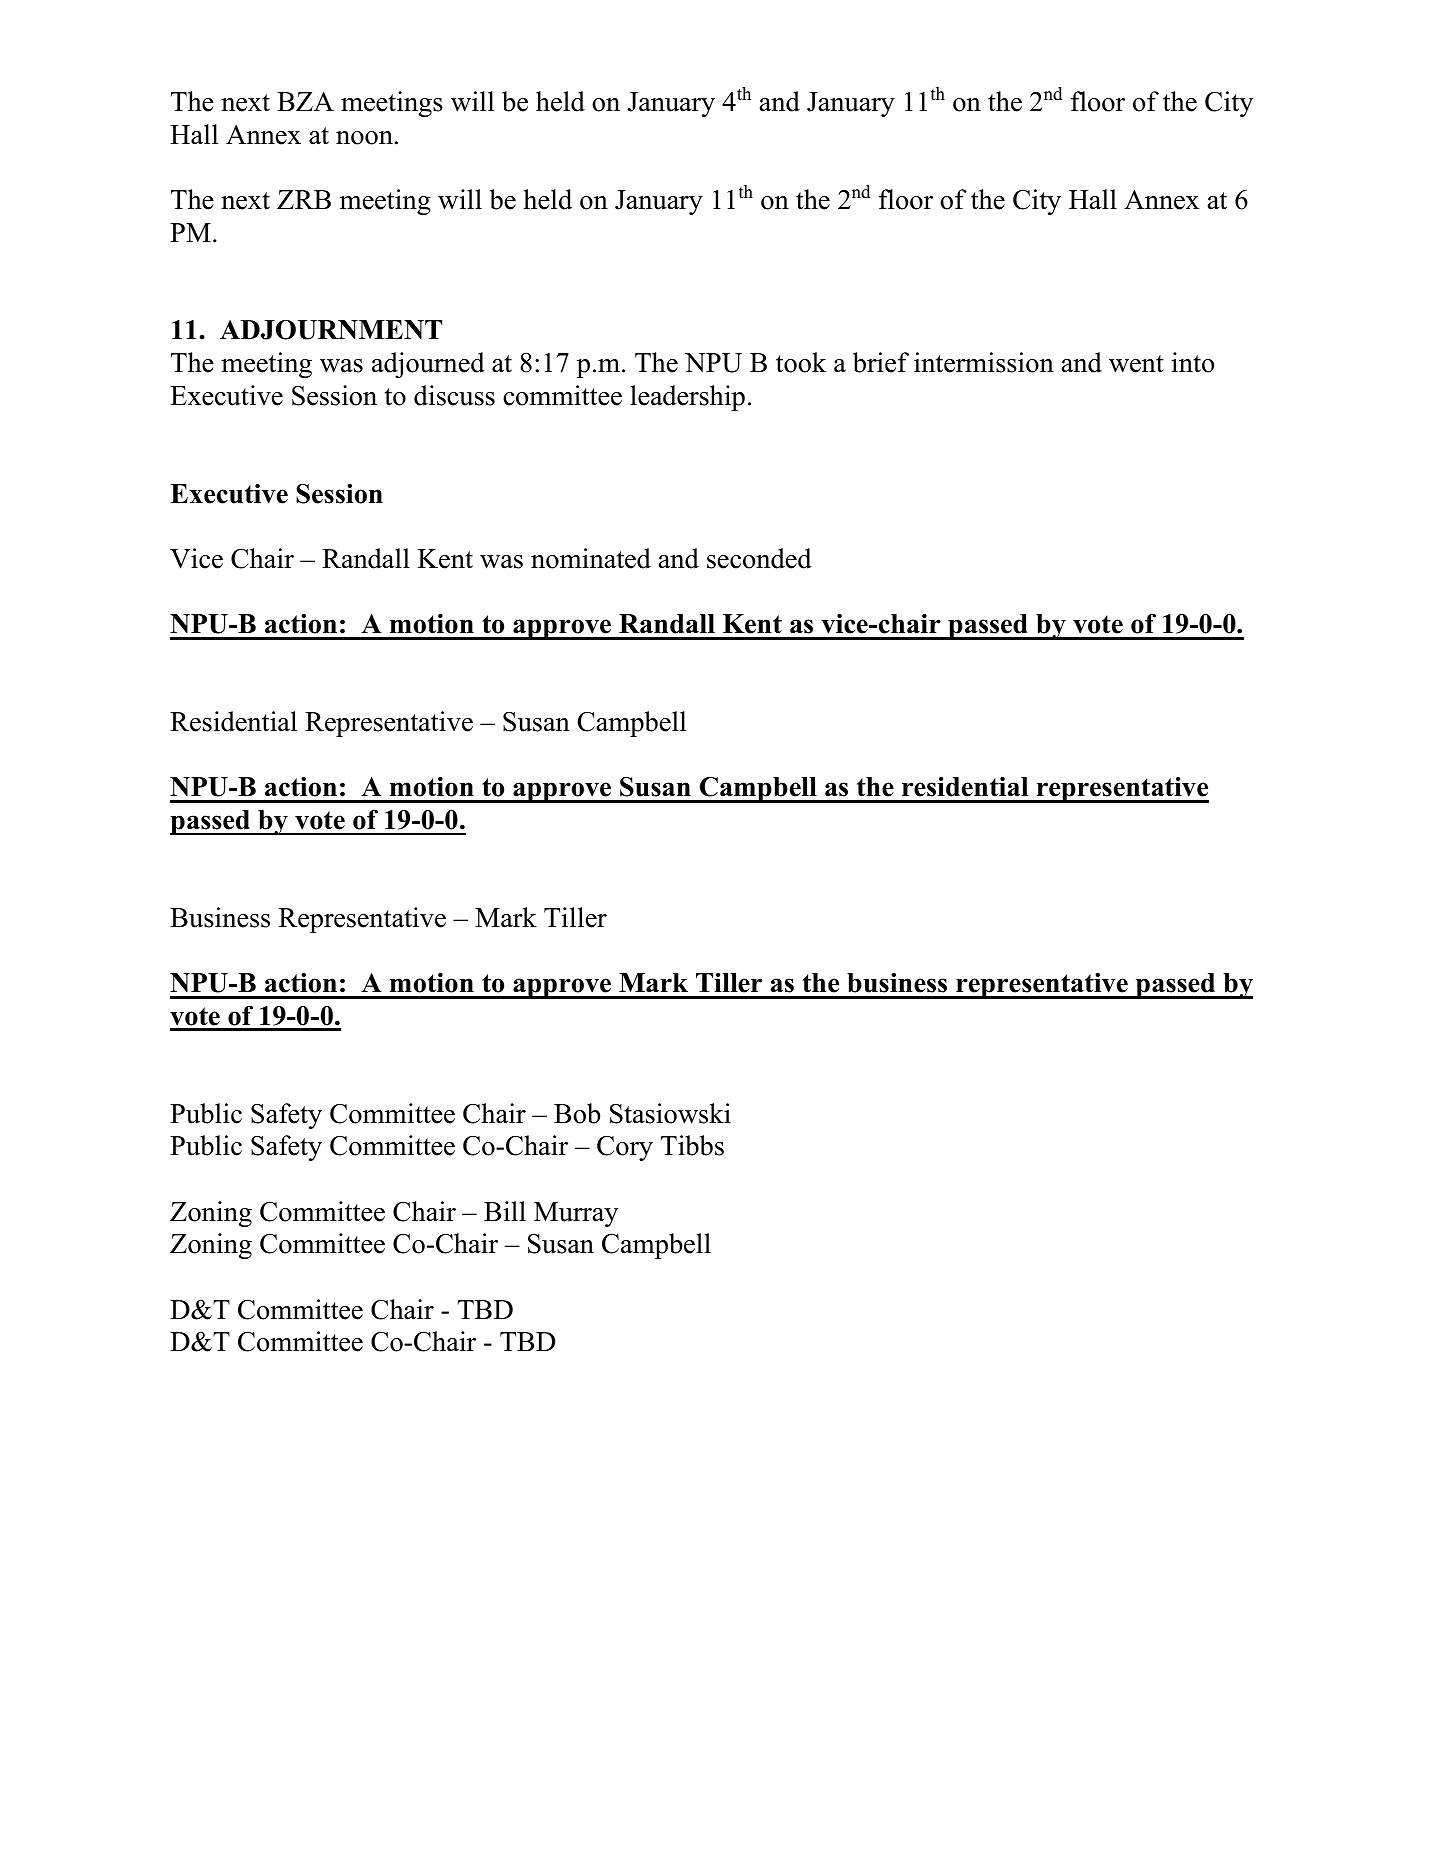  Describe the element at coordinates (759, 558) in the screenshot. I see `seconded` at that location.
